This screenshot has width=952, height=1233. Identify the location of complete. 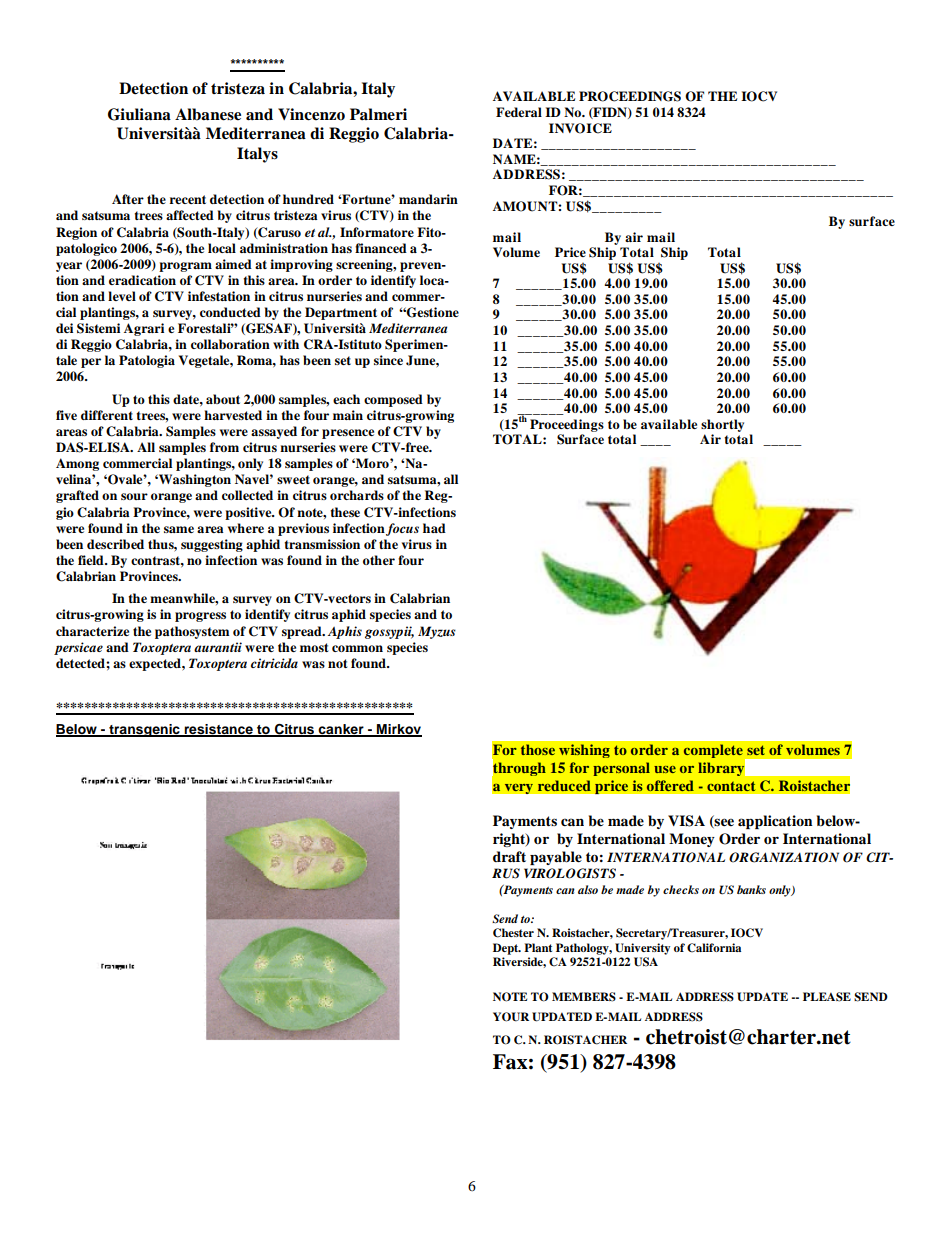
(713, 751).
